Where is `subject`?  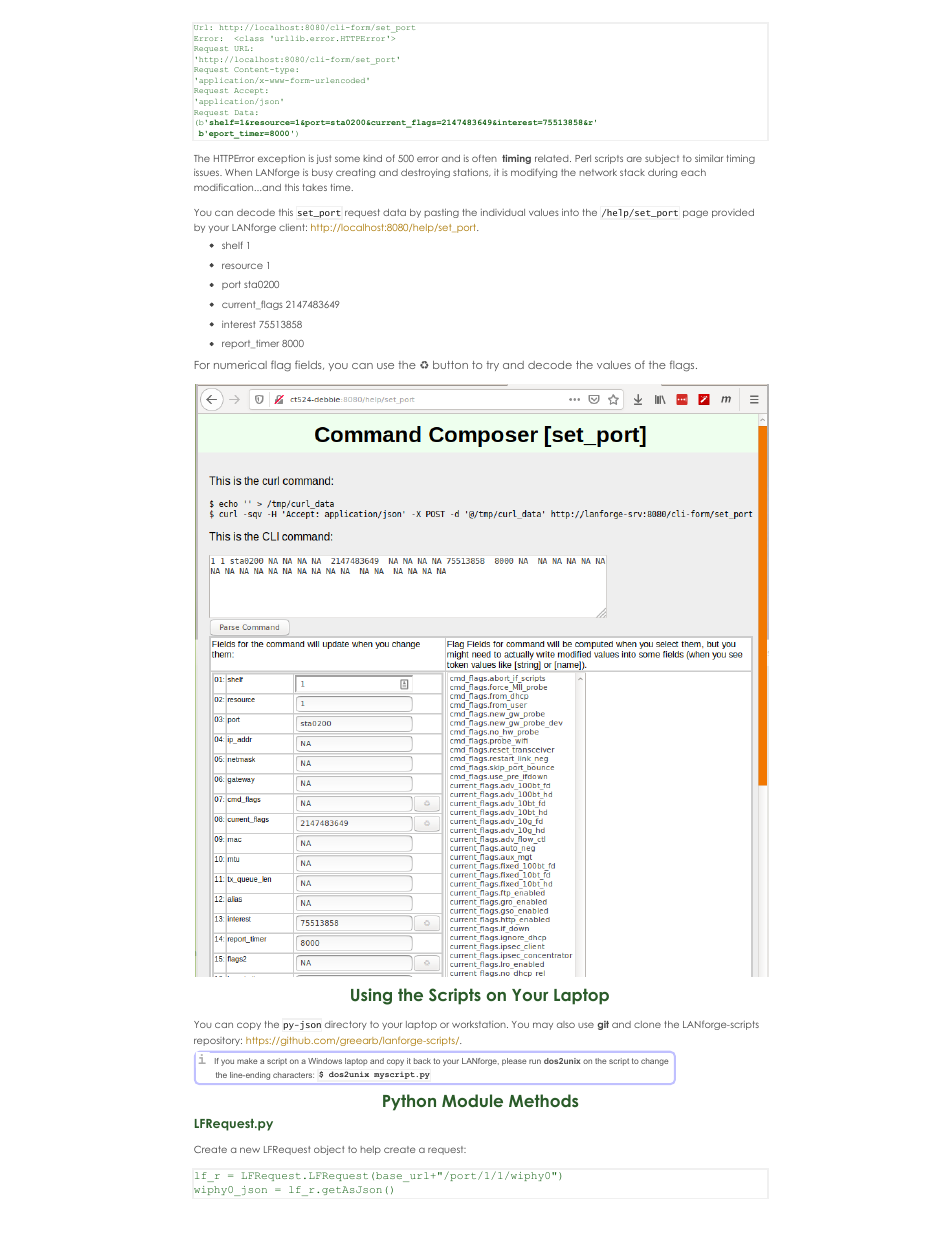 subject is located at coordinates (662, 159).
